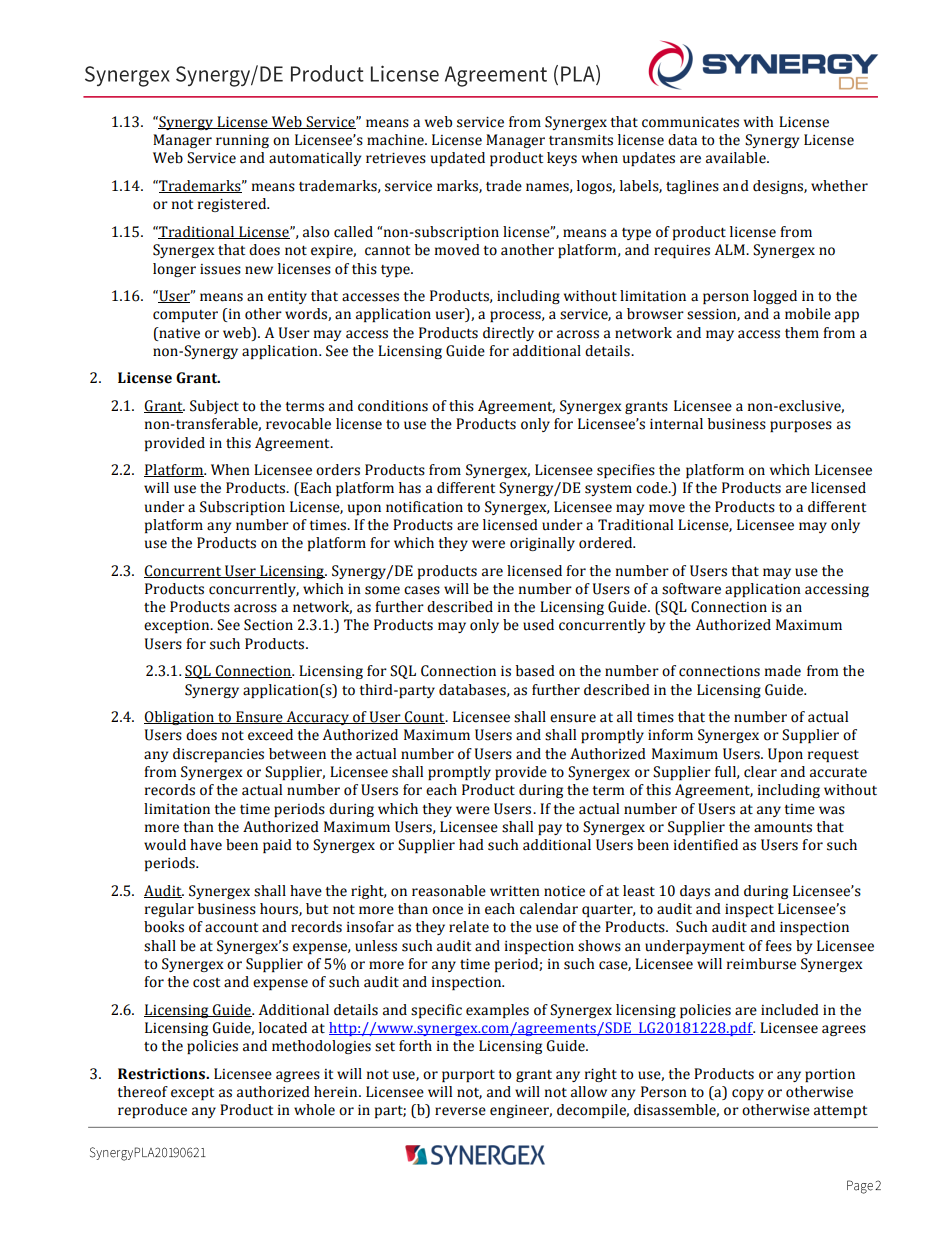 The width and height of the screenshot is (952, 1233). What do you see at coordinates (162, 1074) in the screenshot?
I see `Restrictions` at bounding box center [162, 1074].
